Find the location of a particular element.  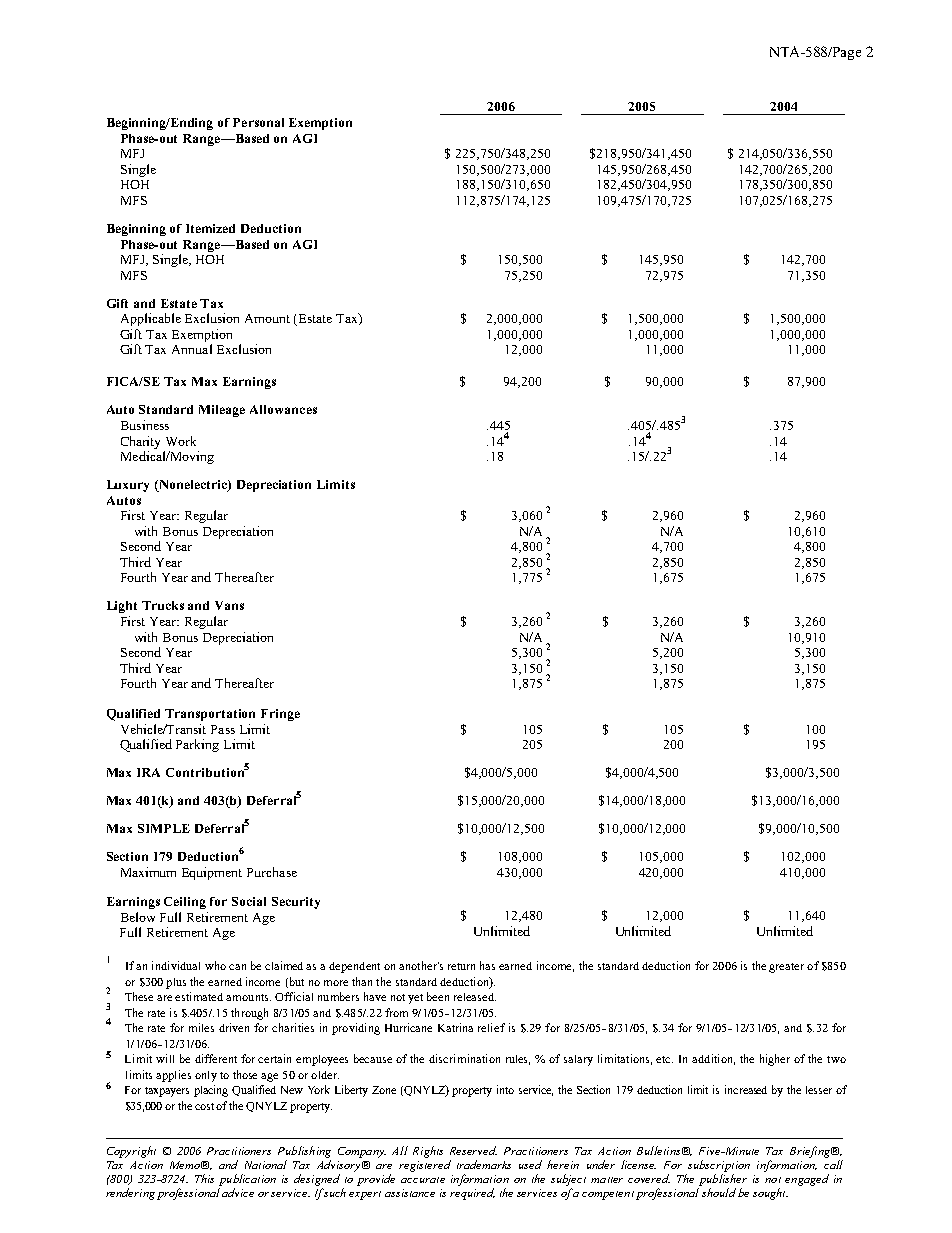

Allowances is located at coordinates (283, 409).
